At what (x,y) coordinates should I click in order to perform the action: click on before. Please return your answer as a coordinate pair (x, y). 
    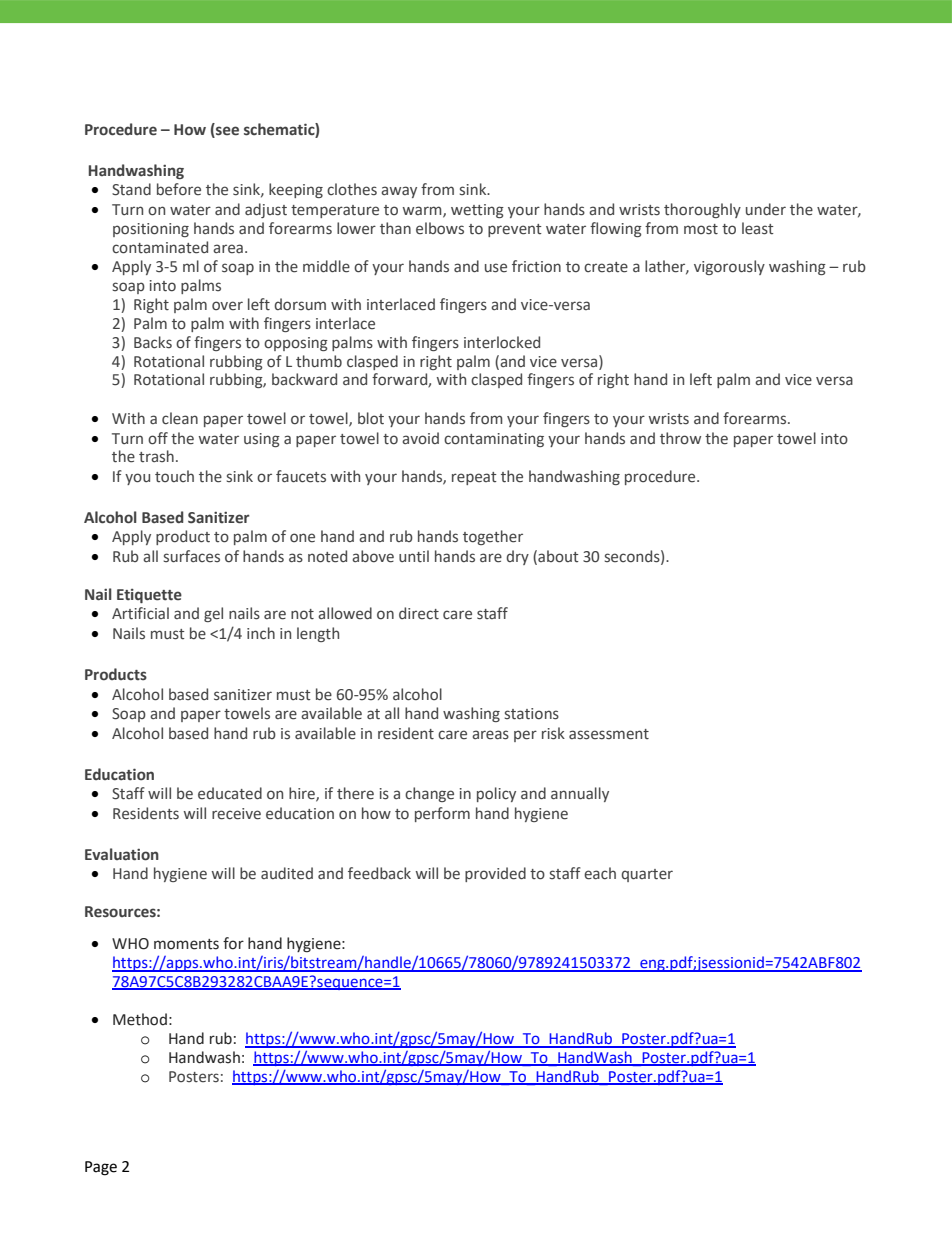
    Looking at the image, I should click on (179, 189).
